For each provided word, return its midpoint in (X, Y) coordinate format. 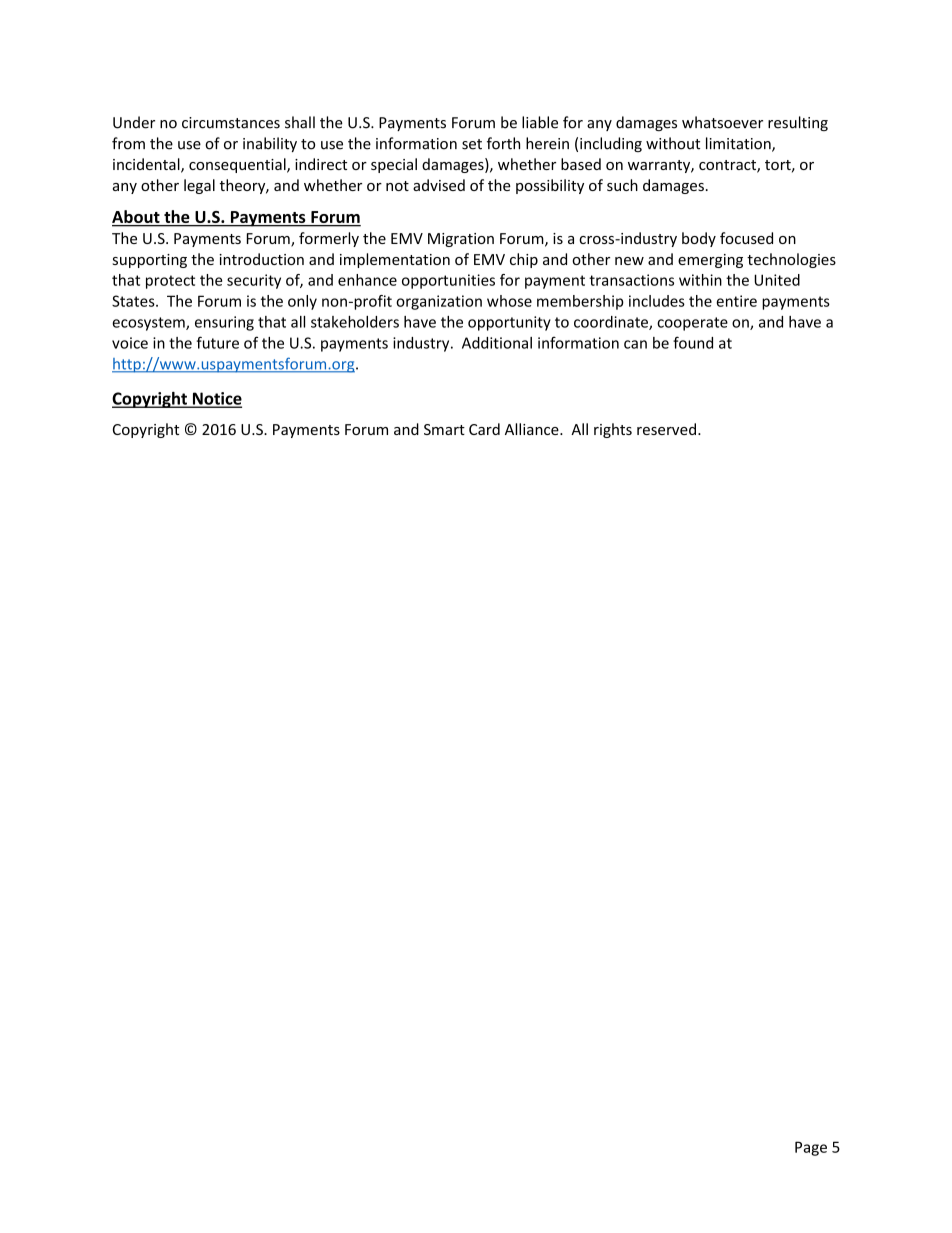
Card (484, 429)
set (472, 144)
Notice (216, 399)
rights (613, 430)
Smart (444, 429)
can (635, 344)
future (218, 342)
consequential (238, 165)
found (693, 342)
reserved (666, 429)
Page (811, 1148)
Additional (497, 343)
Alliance (533, 429)
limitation (739, 144)
